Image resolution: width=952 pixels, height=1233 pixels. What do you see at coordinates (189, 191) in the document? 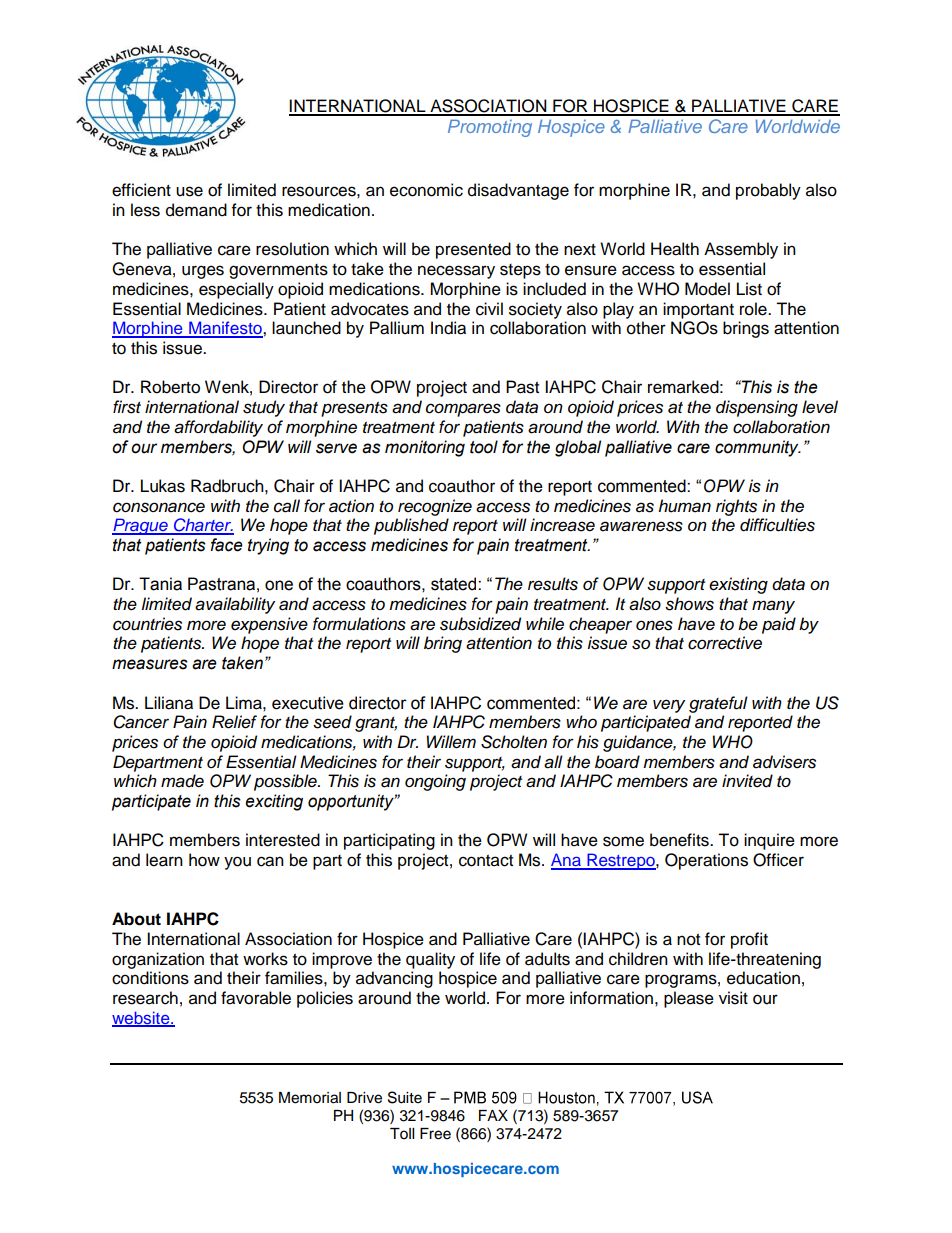
I see `use` at bounding box center [189, 191].
